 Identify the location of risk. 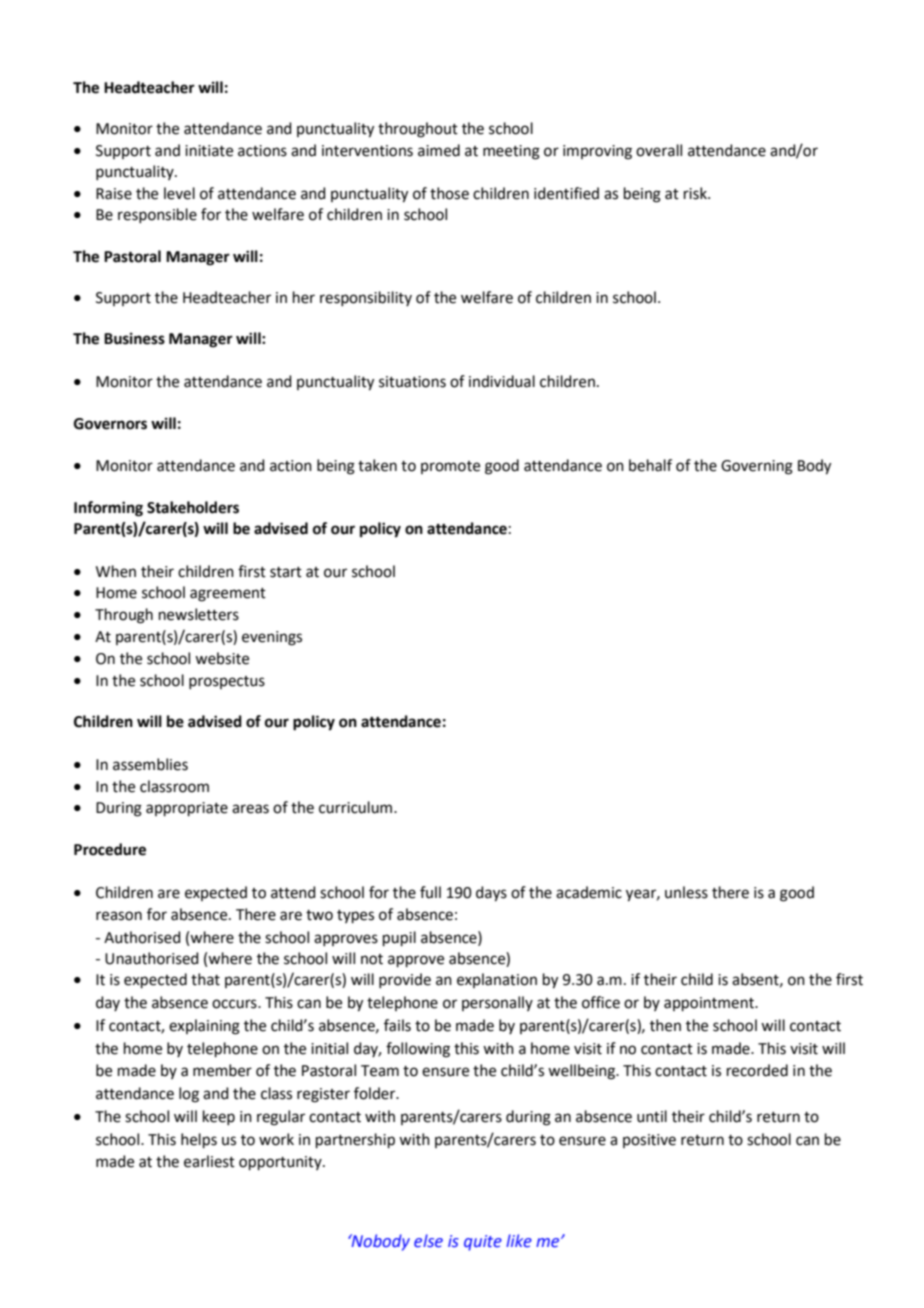
(696, 193).
